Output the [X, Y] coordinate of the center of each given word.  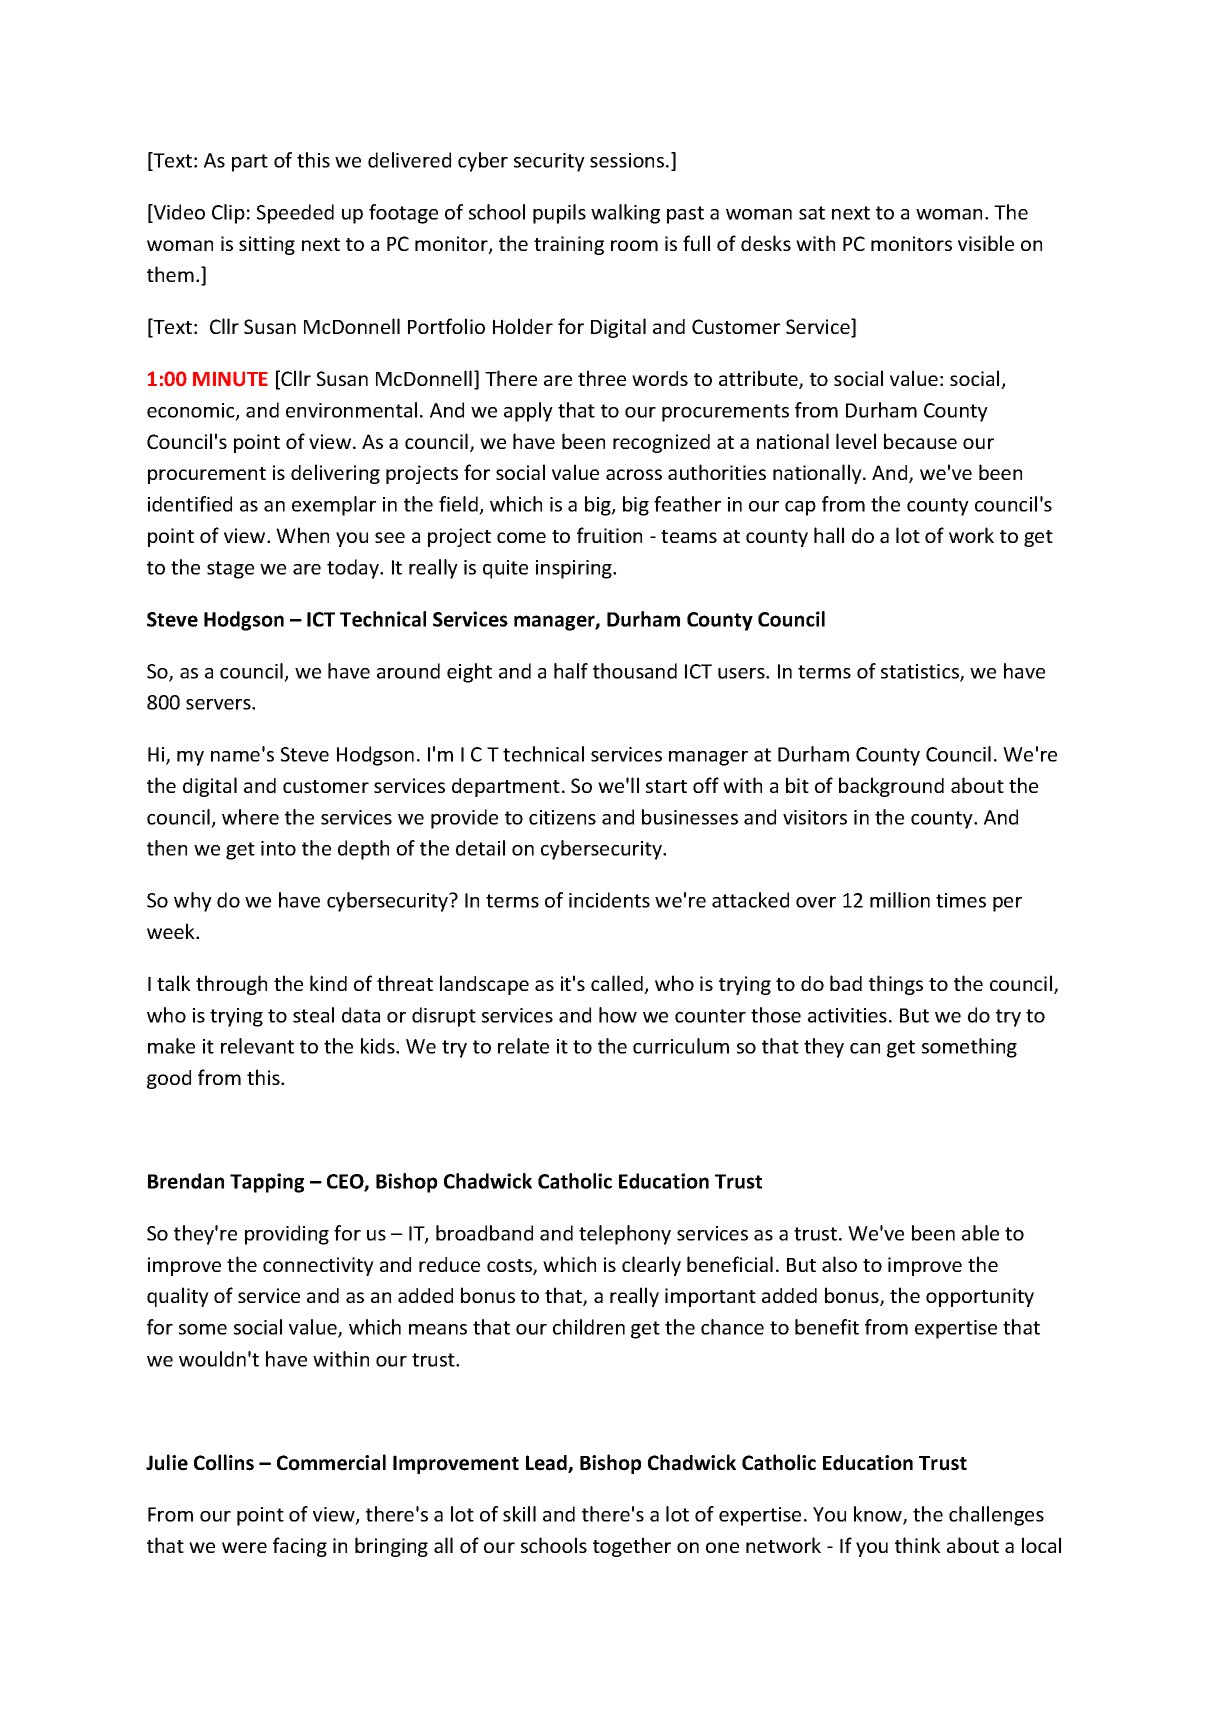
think [918, 1545]
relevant [257, 1046]
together [632, 1547]
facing [300, 1547]
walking [625, 214]
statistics [921, 672]
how [618, 1015]
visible [986, 243]
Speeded [295, 214]
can [865, 1048]
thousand [635, 671]
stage [230, 570]
